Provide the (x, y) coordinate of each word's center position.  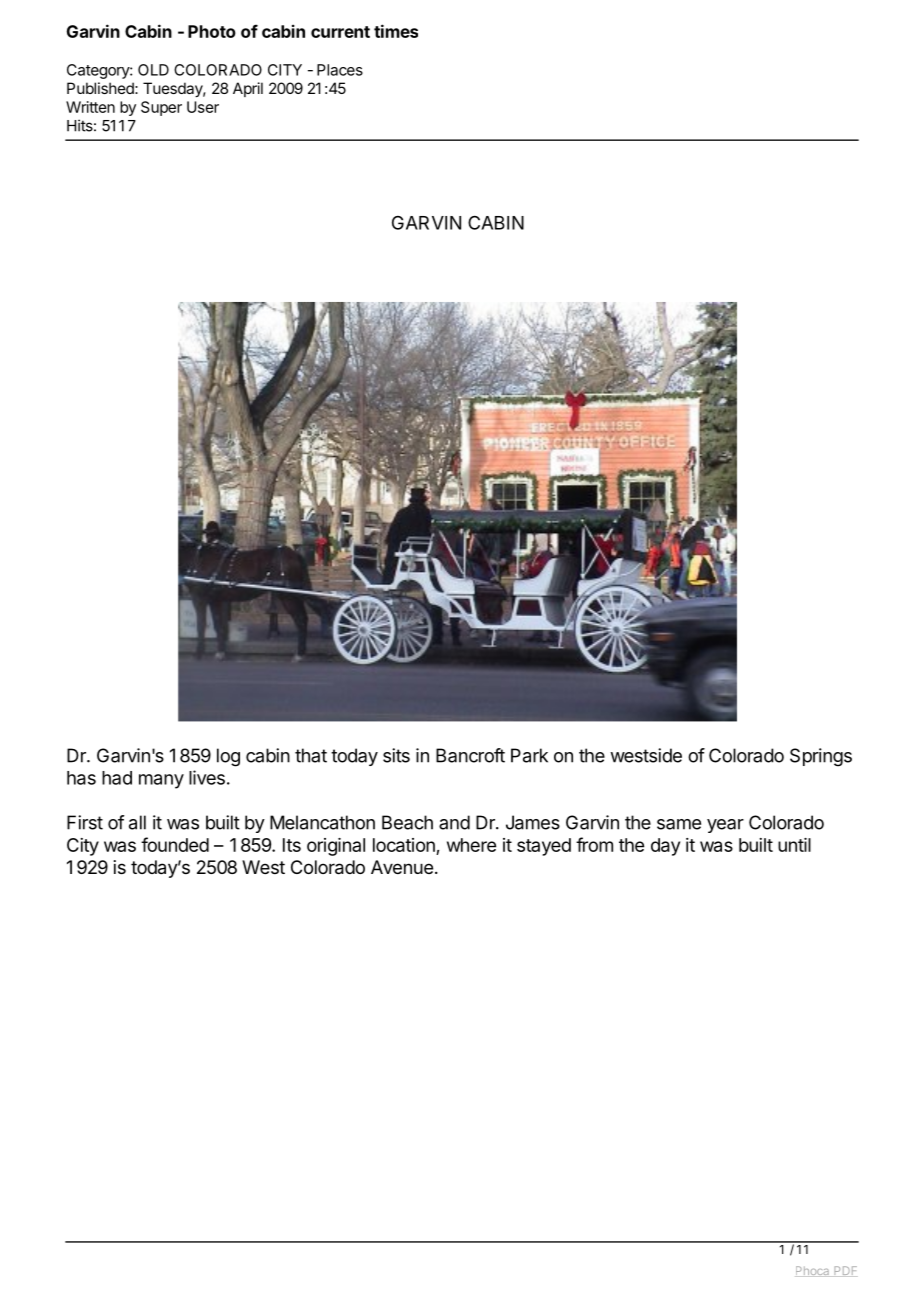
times (396, 31)
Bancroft (470, 755)
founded (175, 844)
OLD (153, 70)
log (228, 757)
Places (340, 70)
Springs (821, 757)
